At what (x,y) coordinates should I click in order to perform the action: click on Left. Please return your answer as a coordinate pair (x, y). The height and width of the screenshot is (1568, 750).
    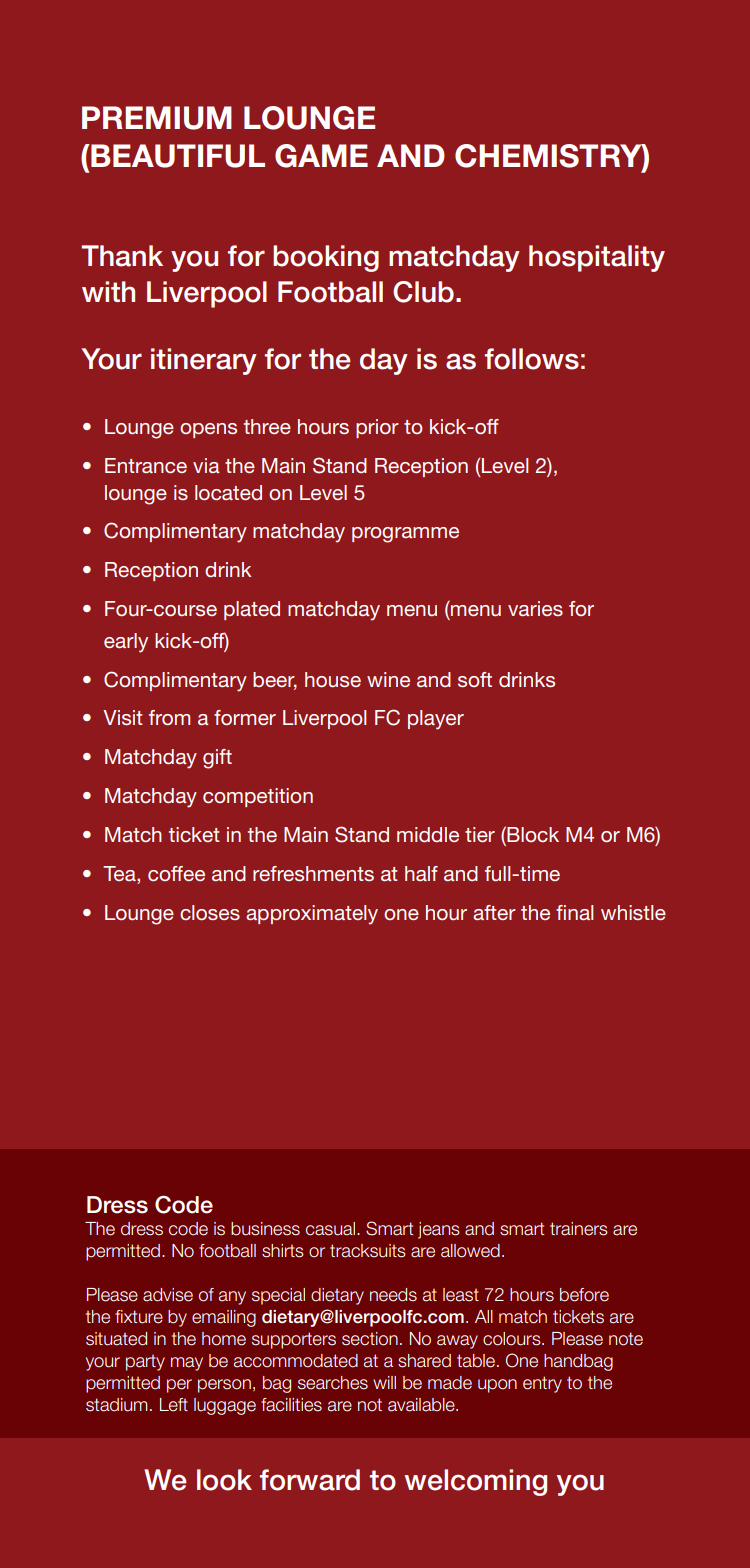
    Looking at the image, I should click on (174, 1405).
